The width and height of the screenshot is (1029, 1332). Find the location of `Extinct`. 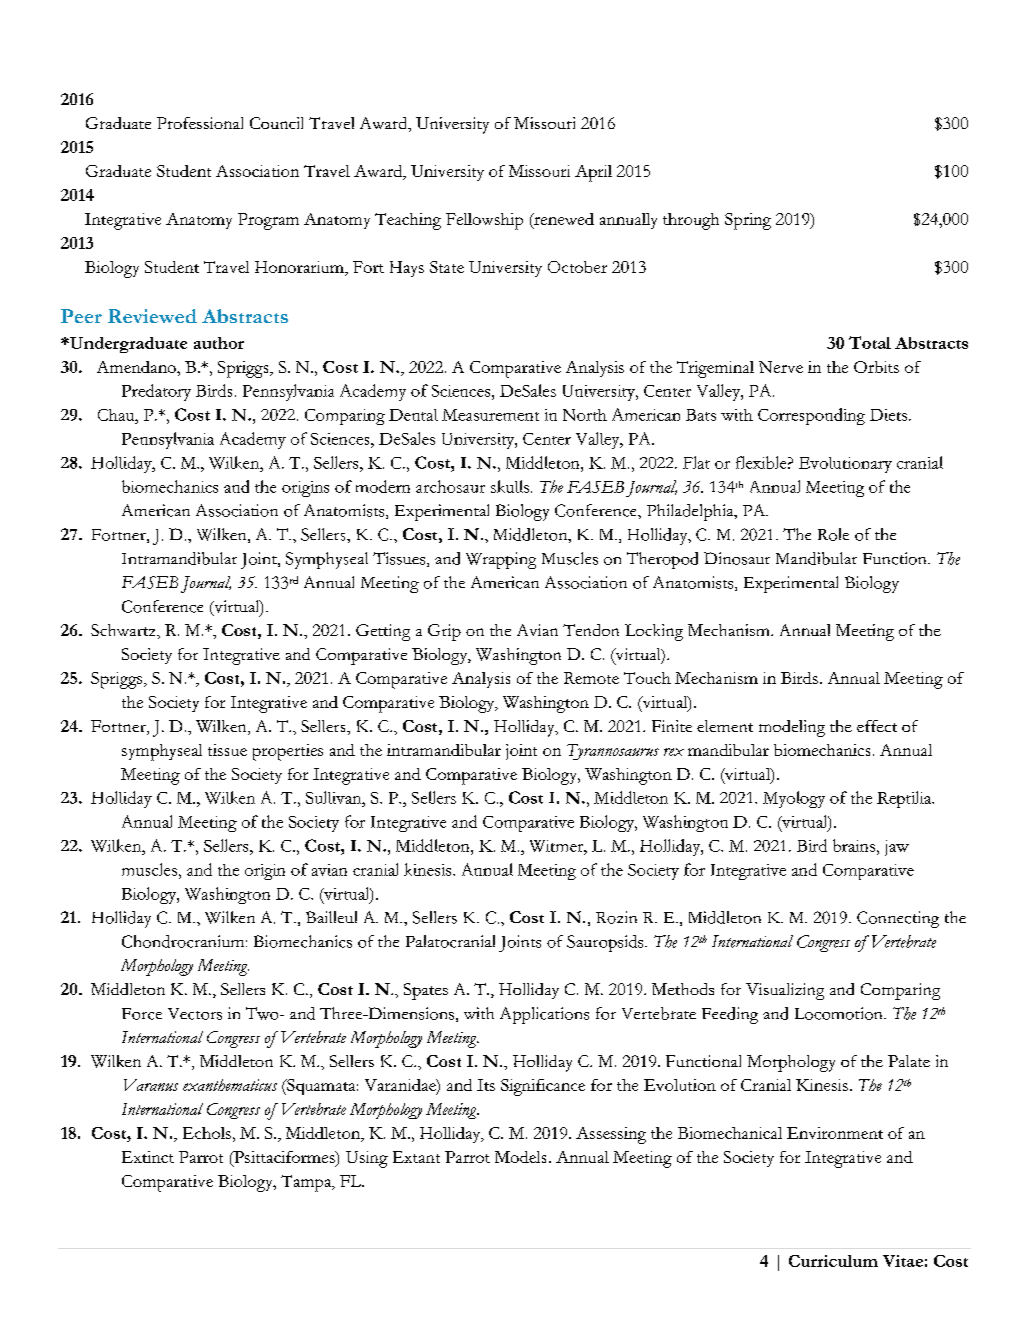

Extinct is located at coordinates (148, 1157).
